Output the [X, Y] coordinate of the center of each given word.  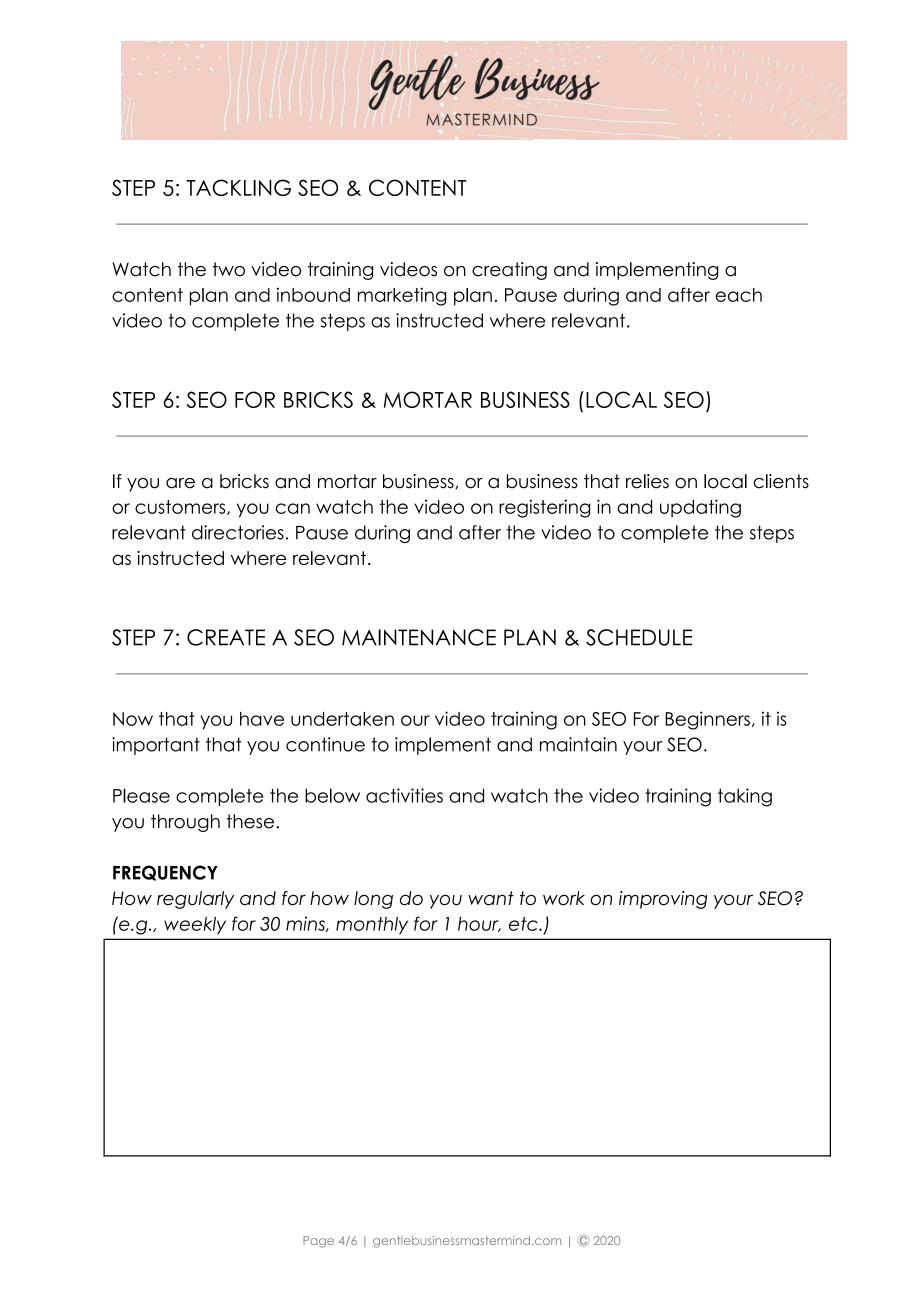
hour [479, 924]
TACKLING [238, 187]
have [262, 719]
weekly [195, 925]
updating [700, 508]
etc [524, 924]
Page [318, 1242]
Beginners [707, 720]
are [180, 483]
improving [663, 900]
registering [544, 508]
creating [509, 271]
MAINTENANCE [419, 637]
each [738, 295]
